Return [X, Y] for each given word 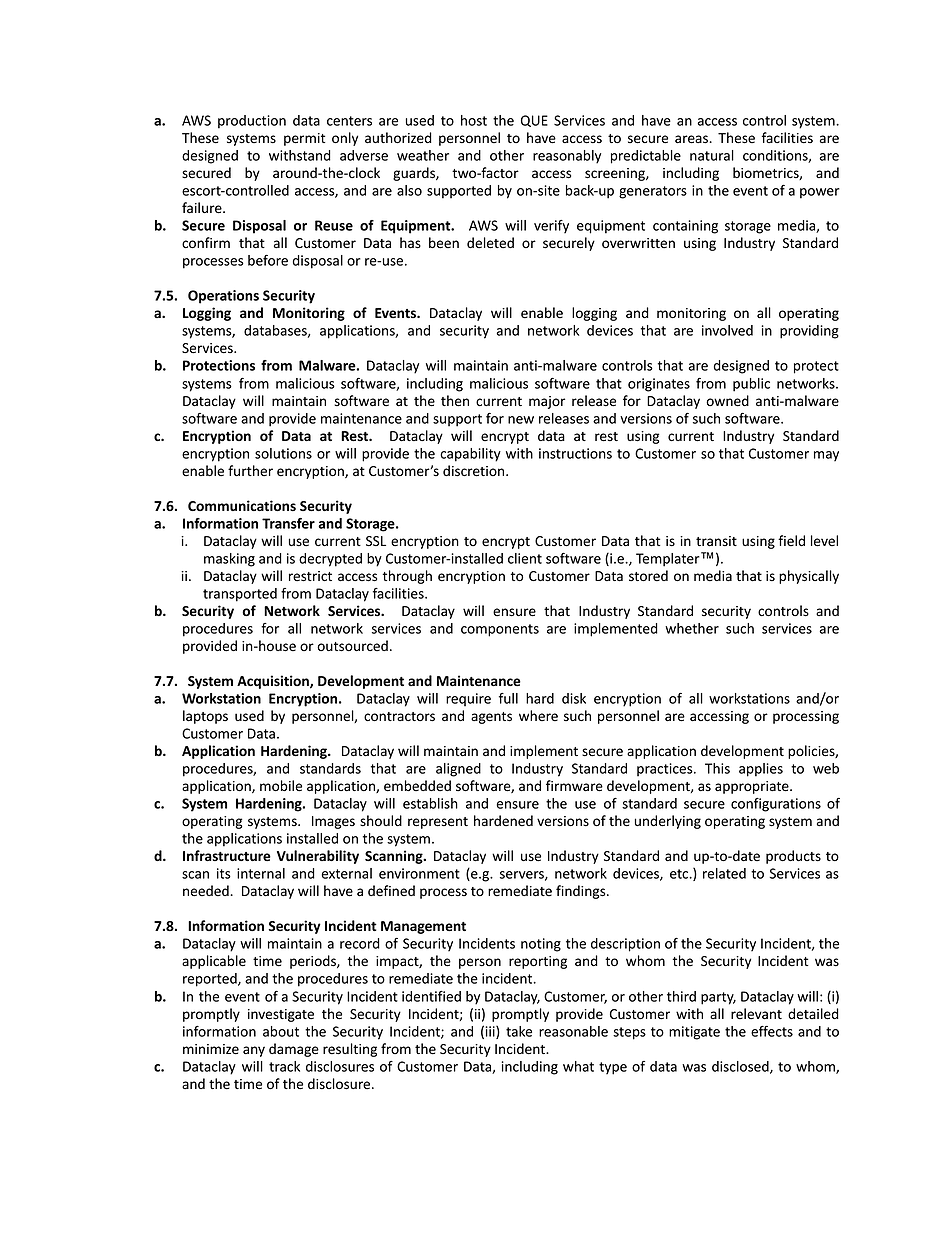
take [519, 1031]
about [281, 1031]
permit [304, 139]
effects [772, 1031]
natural [712, 155]
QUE [534, 121]
